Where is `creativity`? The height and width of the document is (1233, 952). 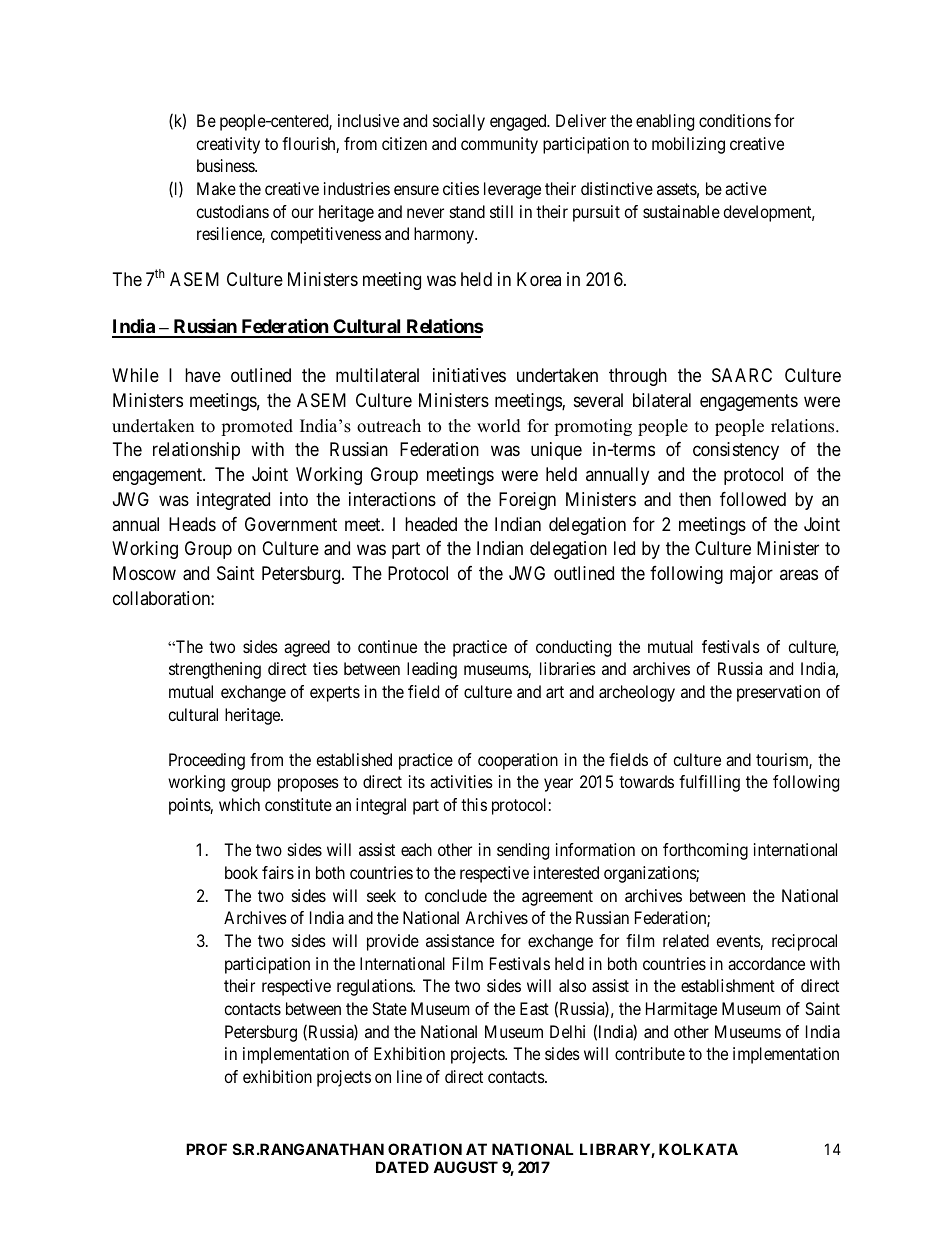
creativity is located at coordinates (228, 145).
